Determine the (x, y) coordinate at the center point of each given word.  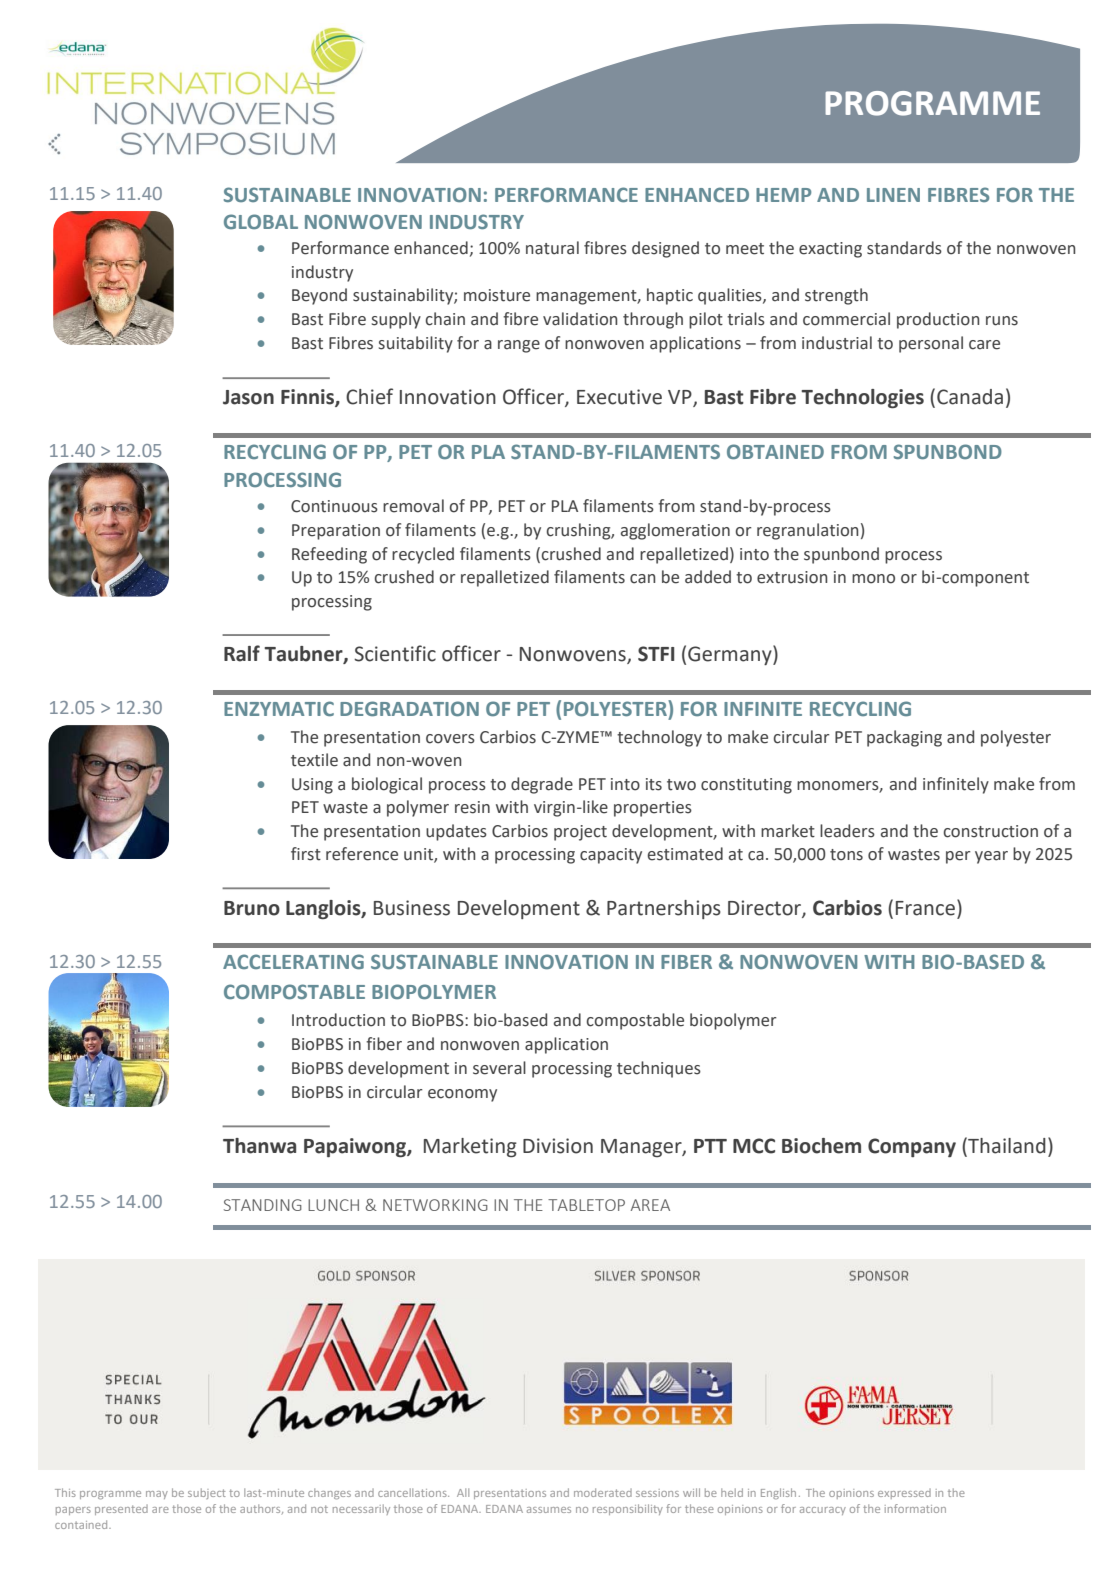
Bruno (252, 908)
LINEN (893, 195)
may (157, 1495)
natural (552, 248)
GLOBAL (261, 221)
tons (846, 855)
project (580, 833)
